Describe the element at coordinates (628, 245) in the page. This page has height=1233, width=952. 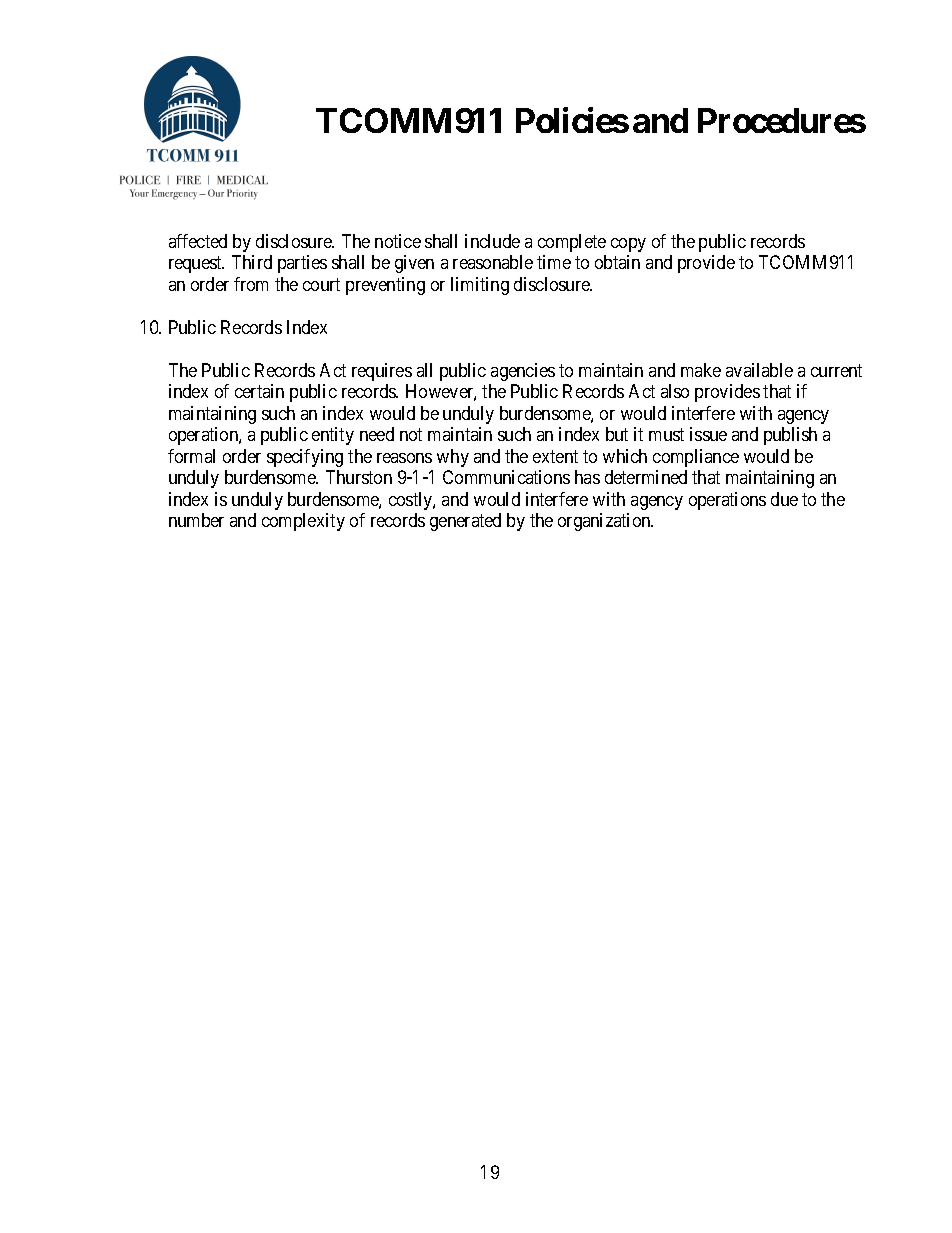
I see `copy` at that location.
